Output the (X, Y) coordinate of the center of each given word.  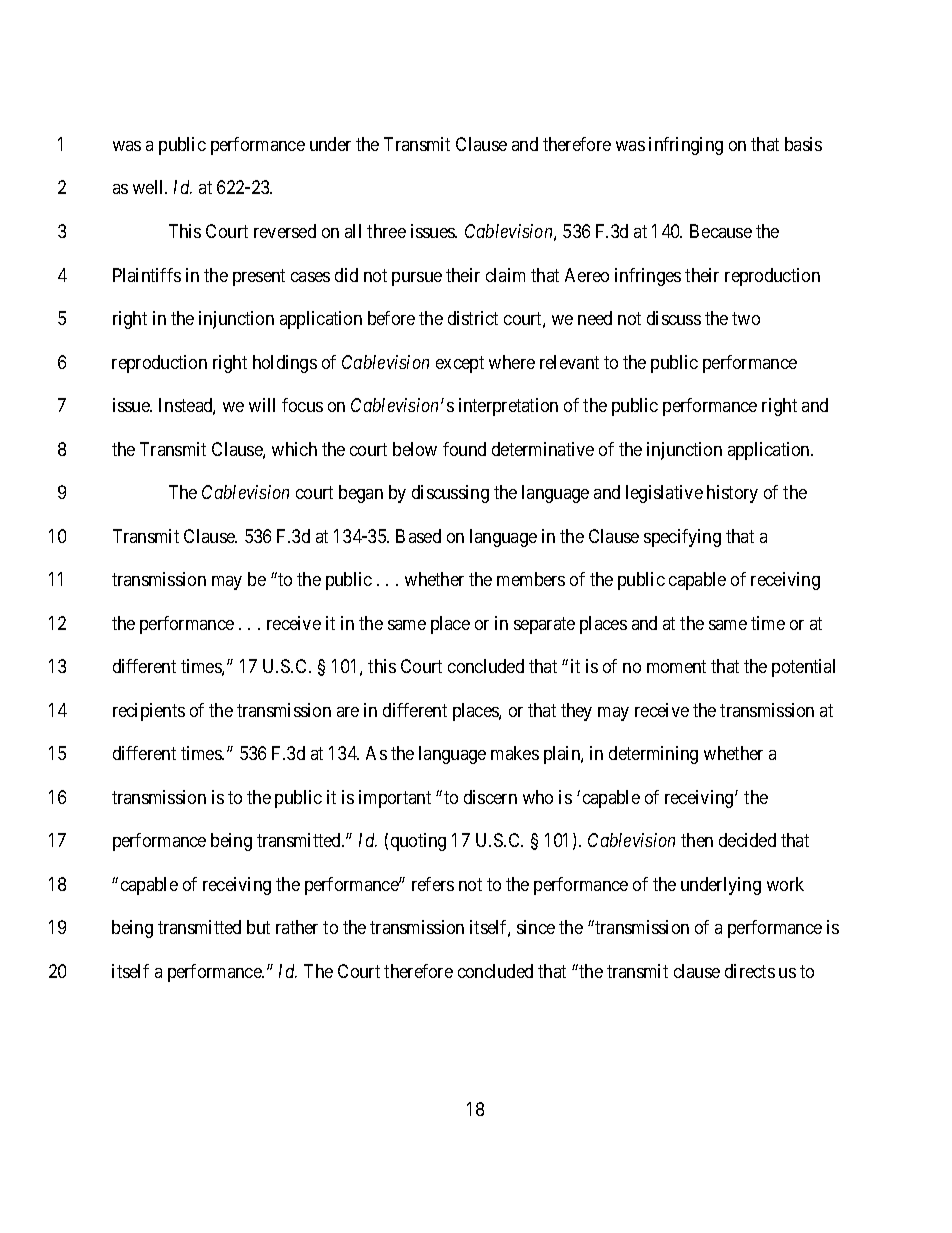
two (746, 318)
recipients (149, 712)
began (361, 494)
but (258, 927)
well (150, 187)
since (536, 927)
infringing (686, 146)
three (386, 231)
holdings (285, 364)
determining (653, 755)
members (531, 579)
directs (750, 971)
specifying (682, 538)
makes (515, 753)
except (460, 364)
